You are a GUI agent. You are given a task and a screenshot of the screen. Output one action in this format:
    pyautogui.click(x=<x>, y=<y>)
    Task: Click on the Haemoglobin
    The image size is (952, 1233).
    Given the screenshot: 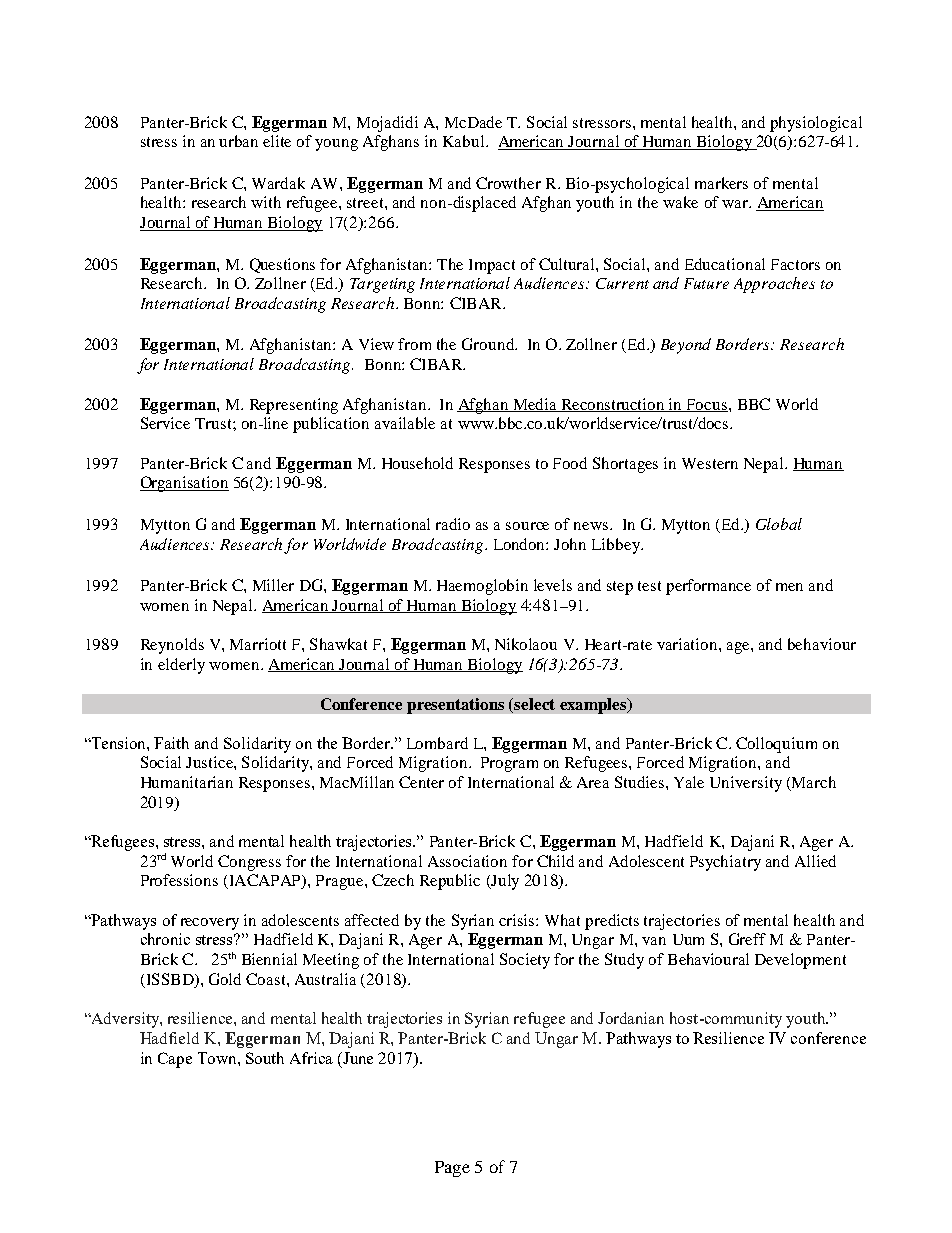 What is the action you would take?
    pyautogui.click(x=482, y=587)
